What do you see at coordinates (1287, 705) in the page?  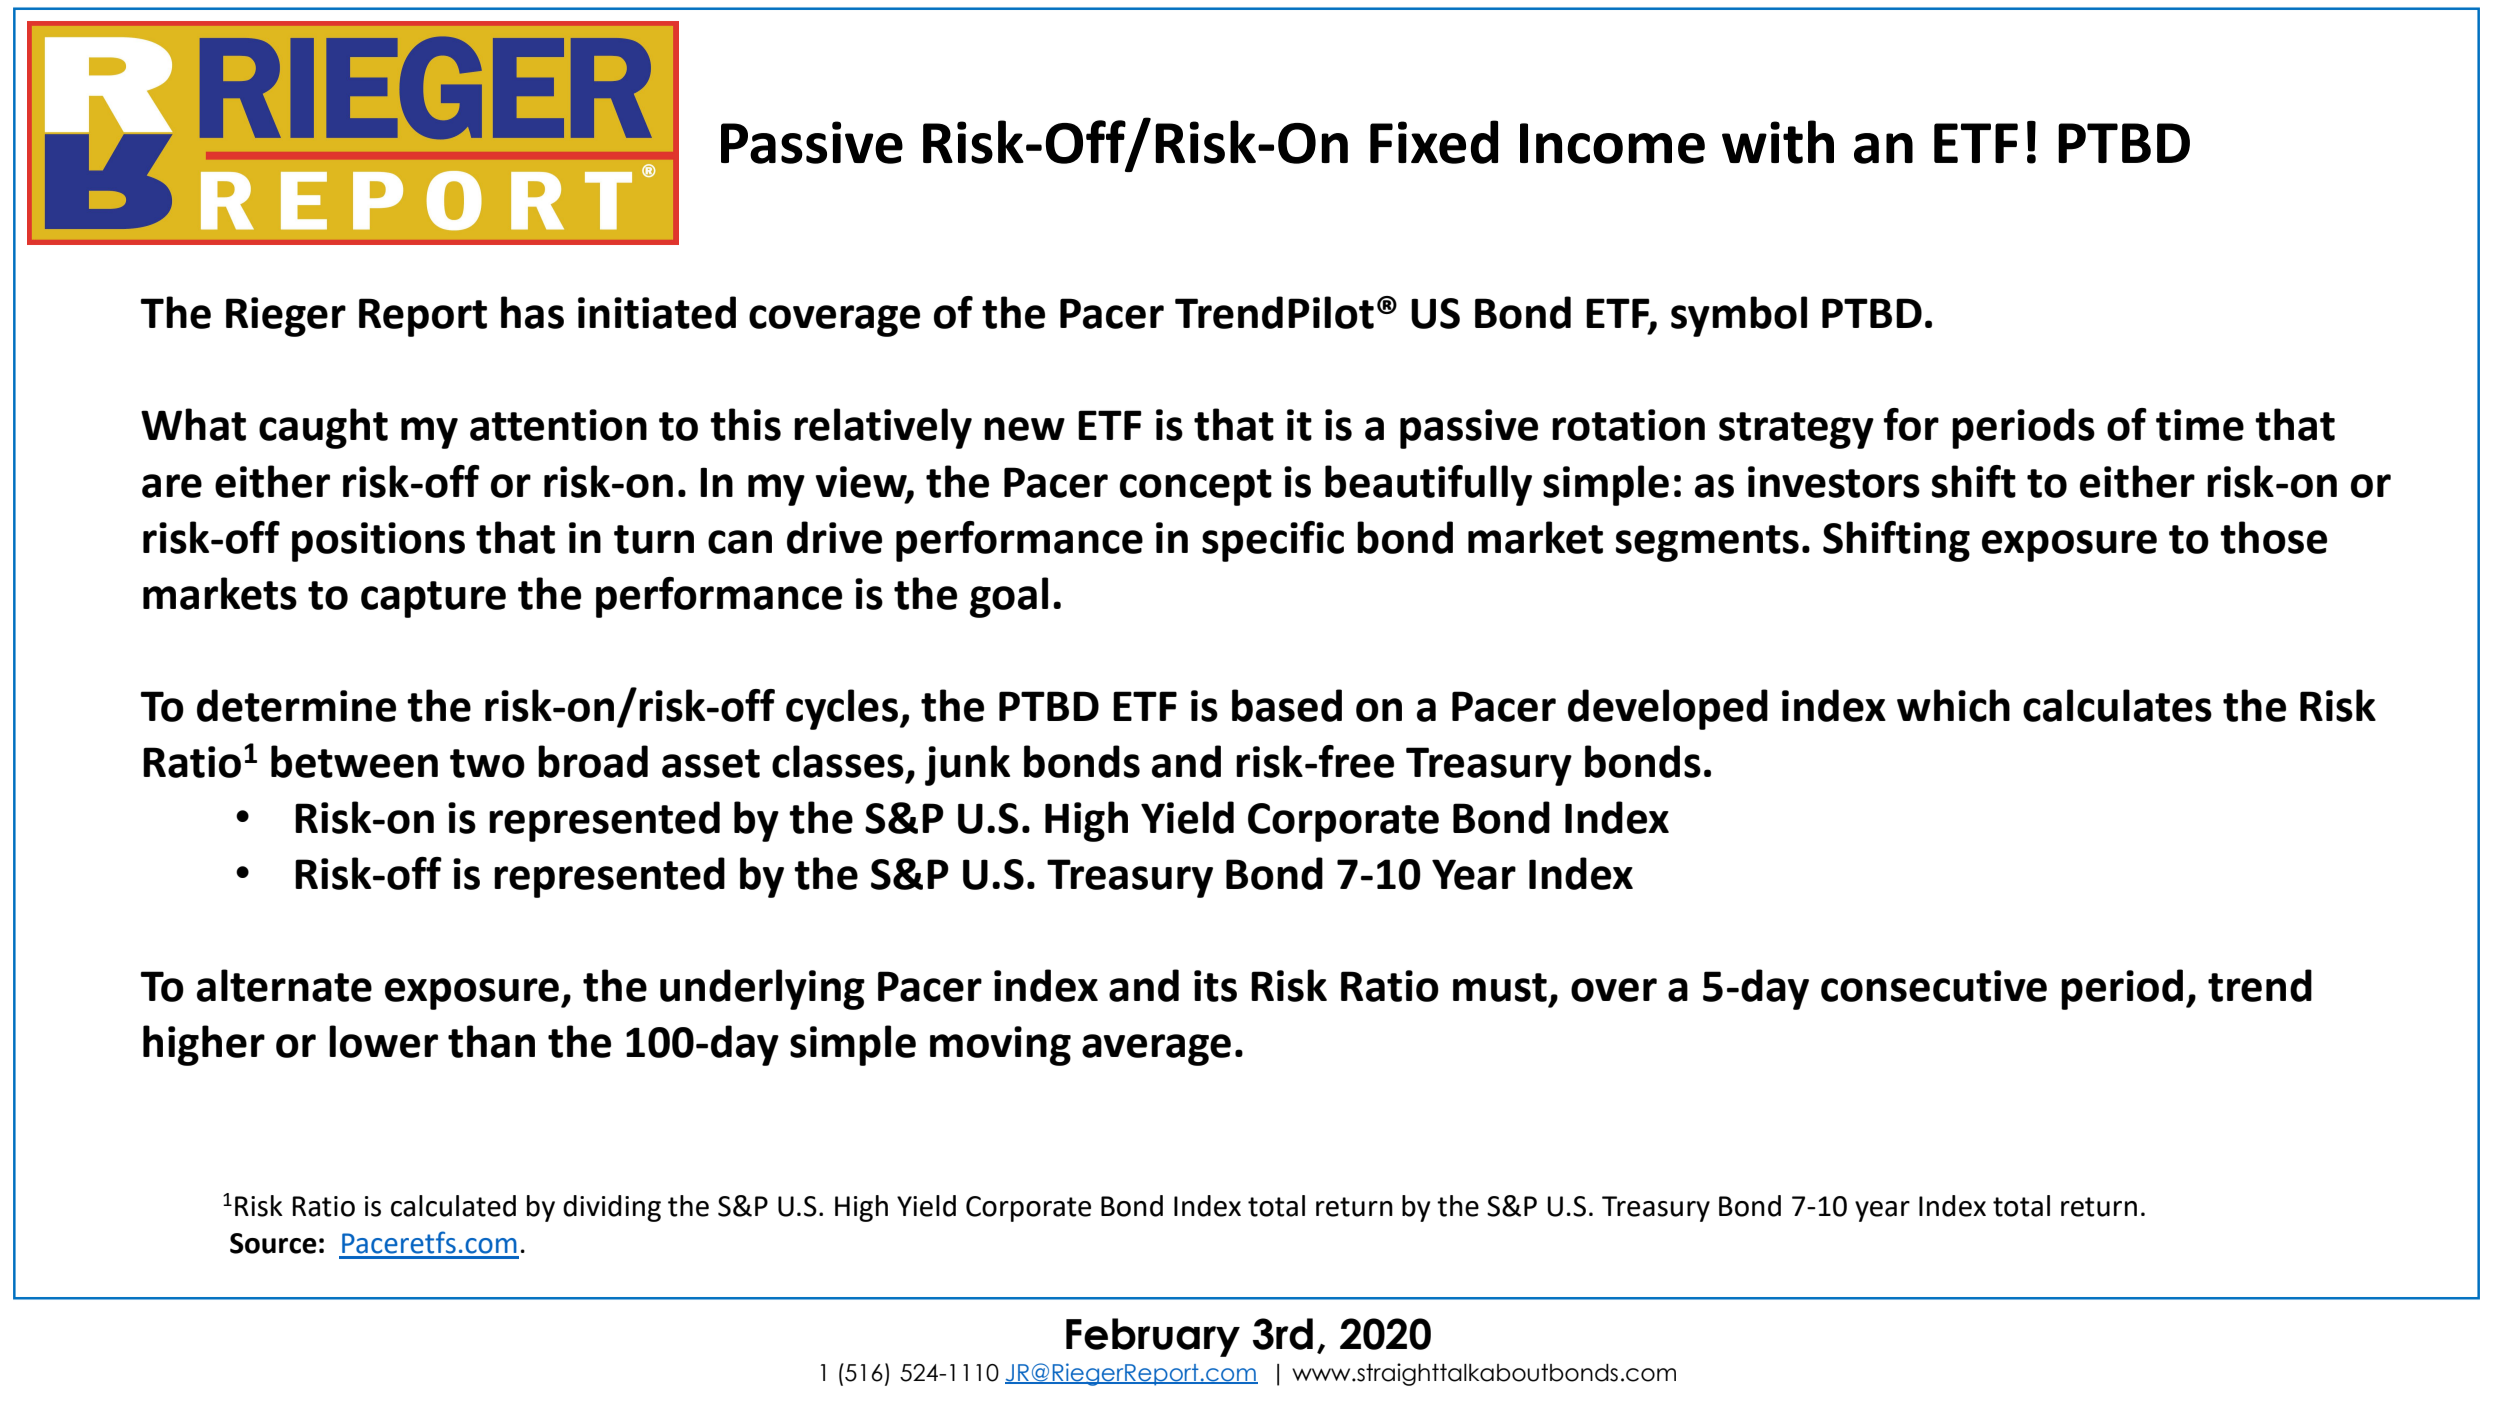 I see `based` at bounding box center [1287, 705].
